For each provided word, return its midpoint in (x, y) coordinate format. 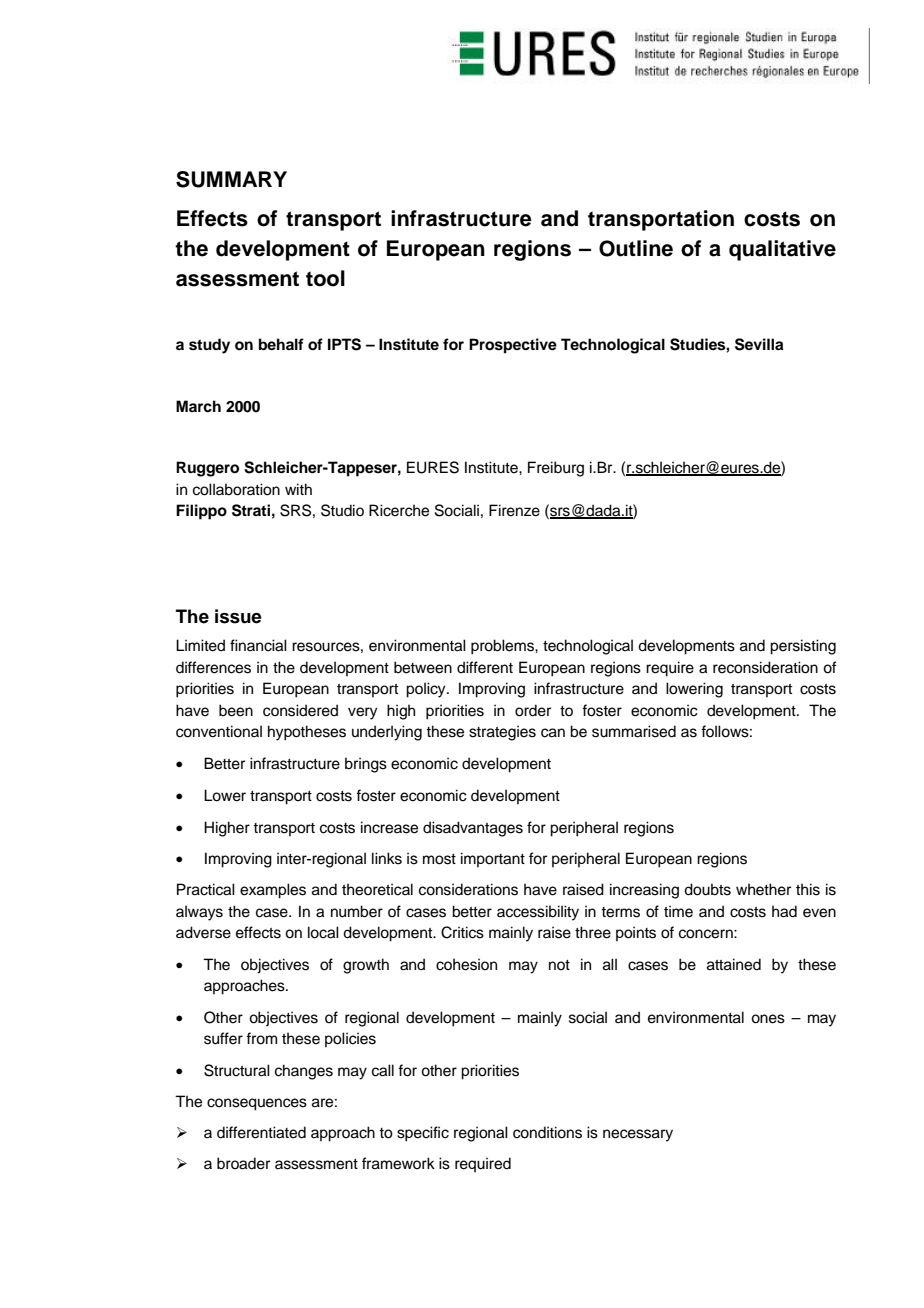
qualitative (782, 250)
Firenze (514, 510)
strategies (502, 733)
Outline (636, 248)
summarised (634, 731)
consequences (257, 1104)
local (323, 932)
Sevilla (759, 344)
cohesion (466, 964)
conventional (219, 731)
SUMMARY (231, 179)
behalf (281, 344)
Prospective (513, 346)
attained (734, 964)
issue (238, 616)
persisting (803, 647)
